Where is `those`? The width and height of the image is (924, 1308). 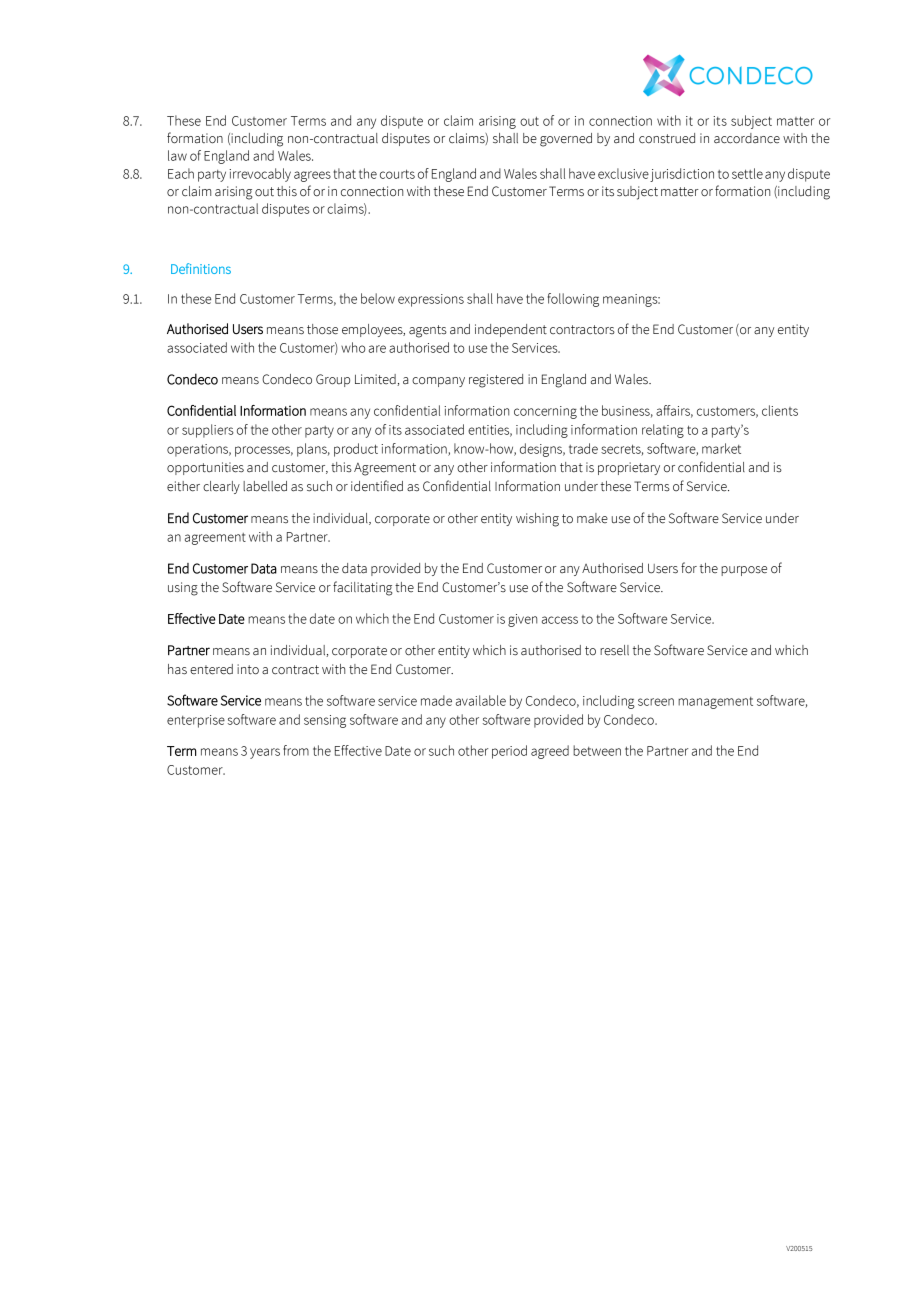 those is located at coordinates (322, 329).
